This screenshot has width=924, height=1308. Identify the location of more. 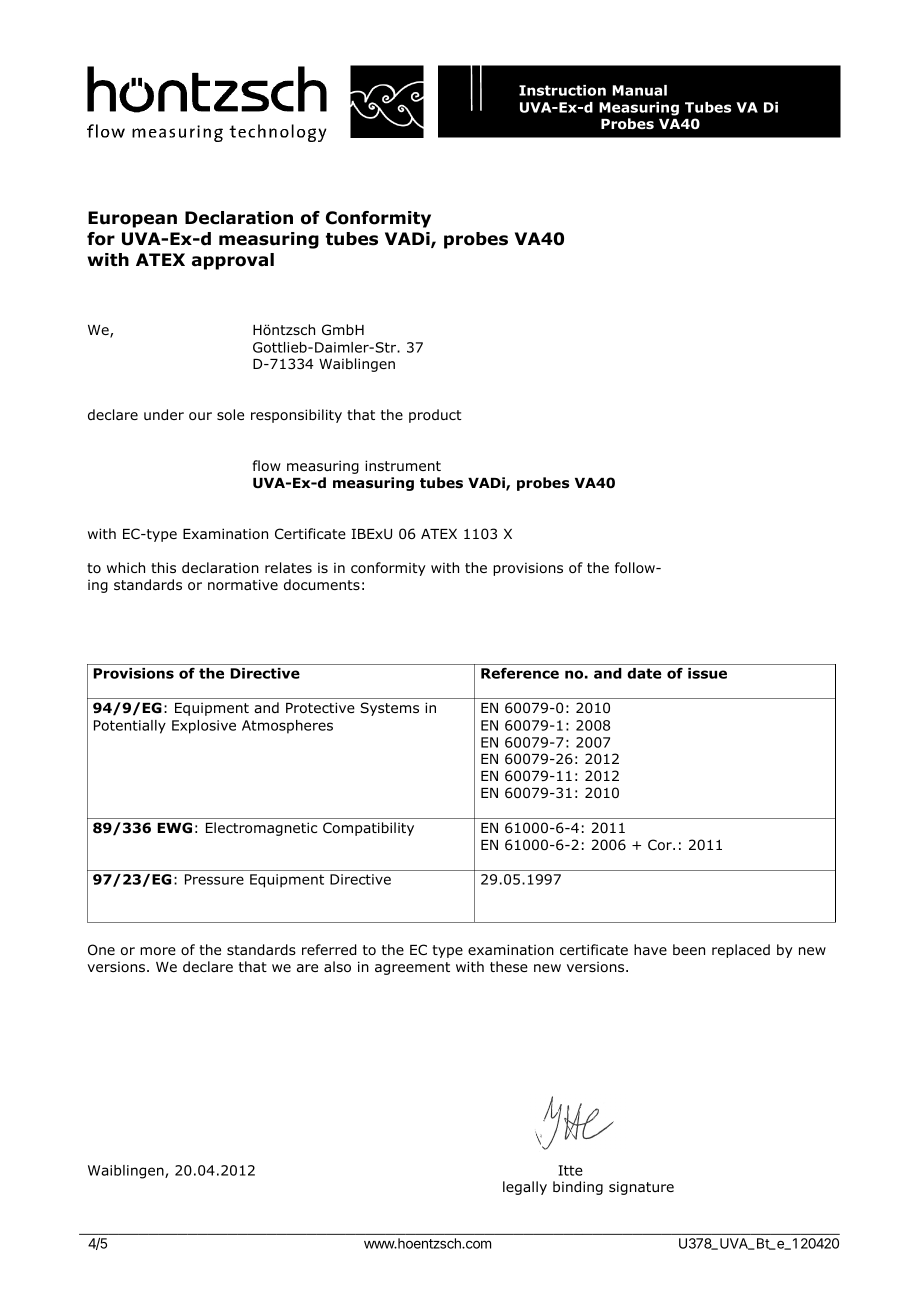
(158, 951).
